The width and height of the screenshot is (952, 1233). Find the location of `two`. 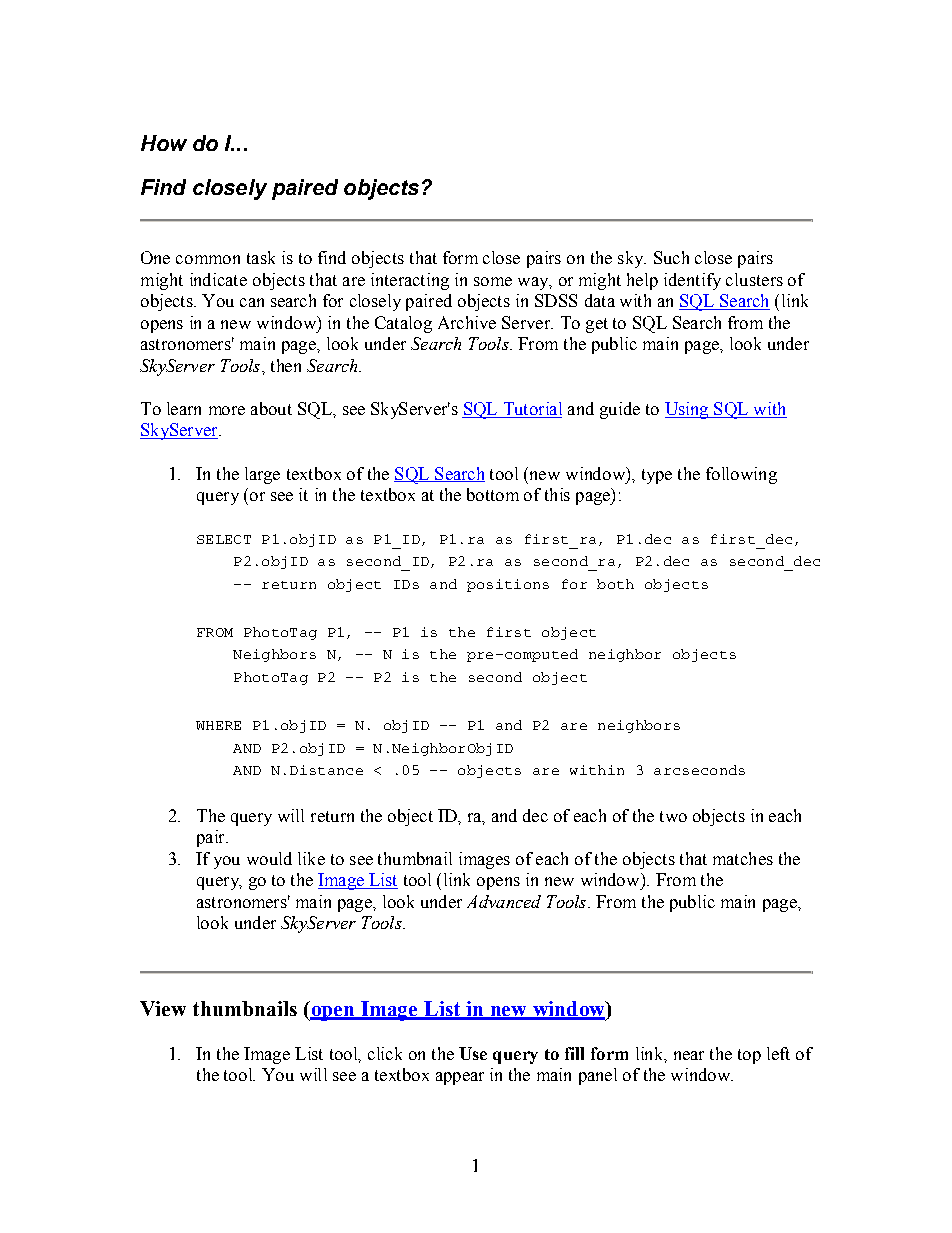

two is located at coordinates (673, 816).
